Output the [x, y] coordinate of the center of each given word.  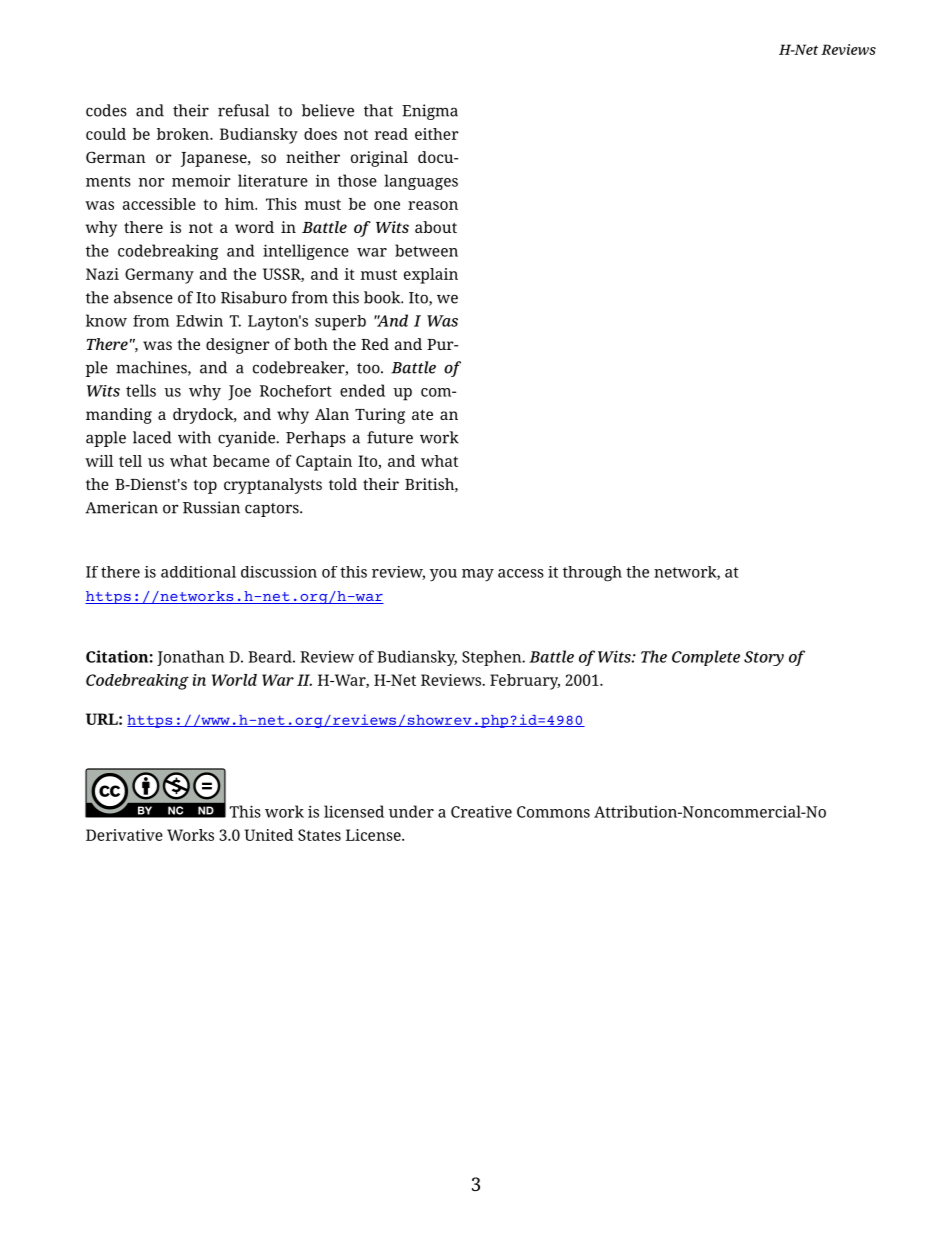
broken [184, 134]
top [205, 487]
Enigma [430, 112]
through [592, 574]
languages [421, 182]
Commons [553, 812]
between [426, 250]
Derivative [124, 835]
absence [143, 297]
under [411, 811]
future [390, 437]
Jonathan [190, 658]
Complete [706, 658]
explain [431, 276]
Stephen [493, 658]
